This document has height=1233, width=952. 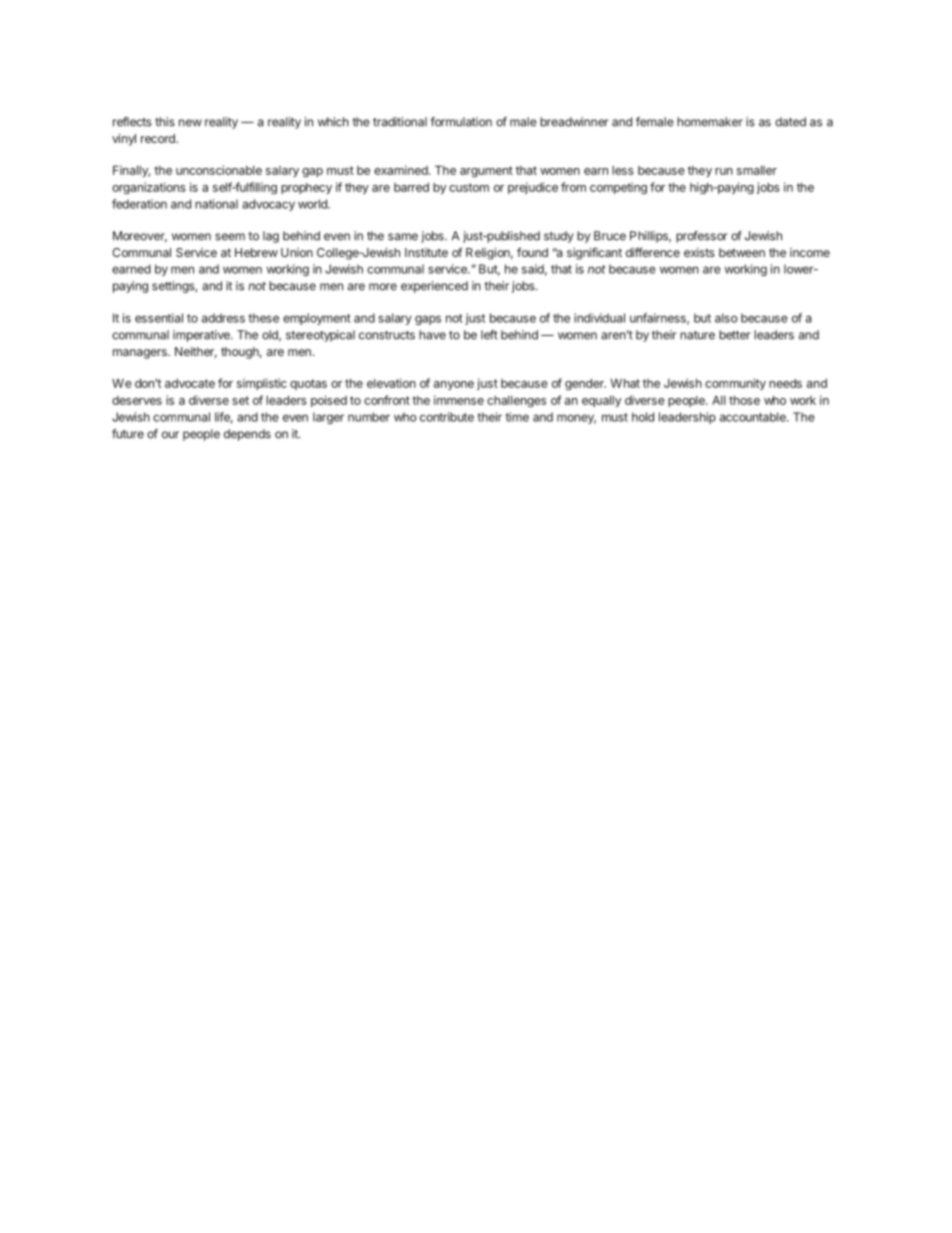 What do you see at coordinates (434, 287) in the document?
I see `experienced` at bounding box center [434, 287].
